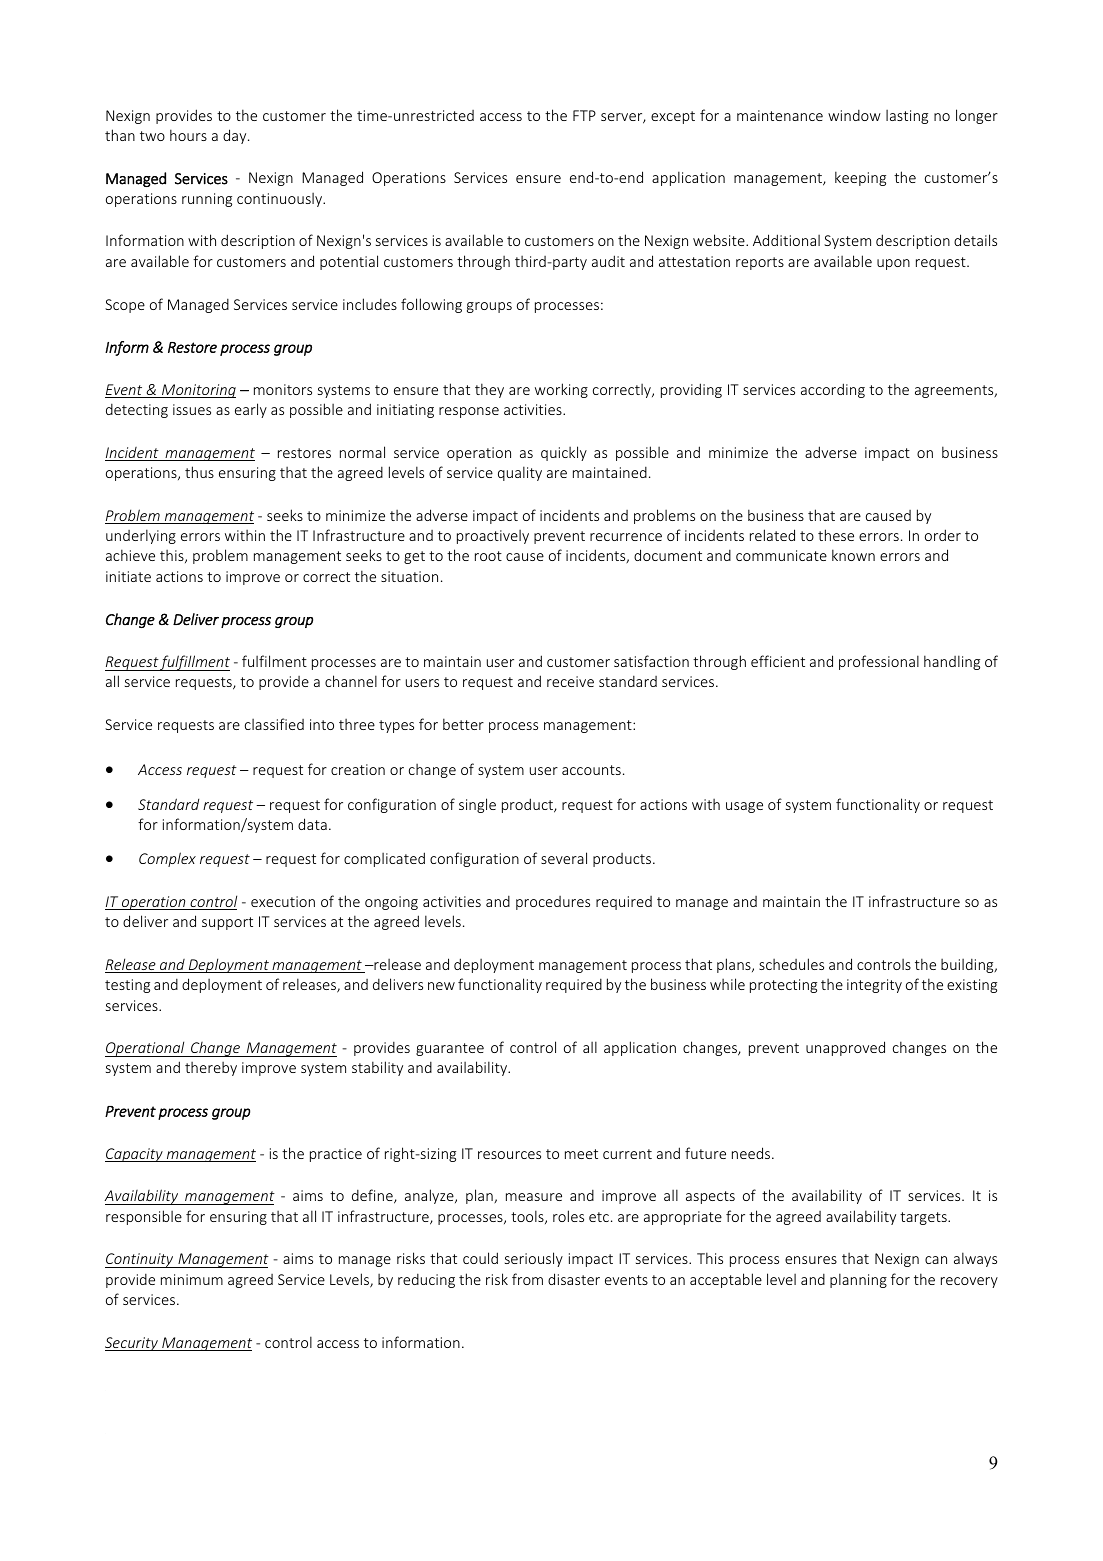  What do you see at coordinates (564, 453) in the image?
I see `quickly` at bounding box center [564, 453].
